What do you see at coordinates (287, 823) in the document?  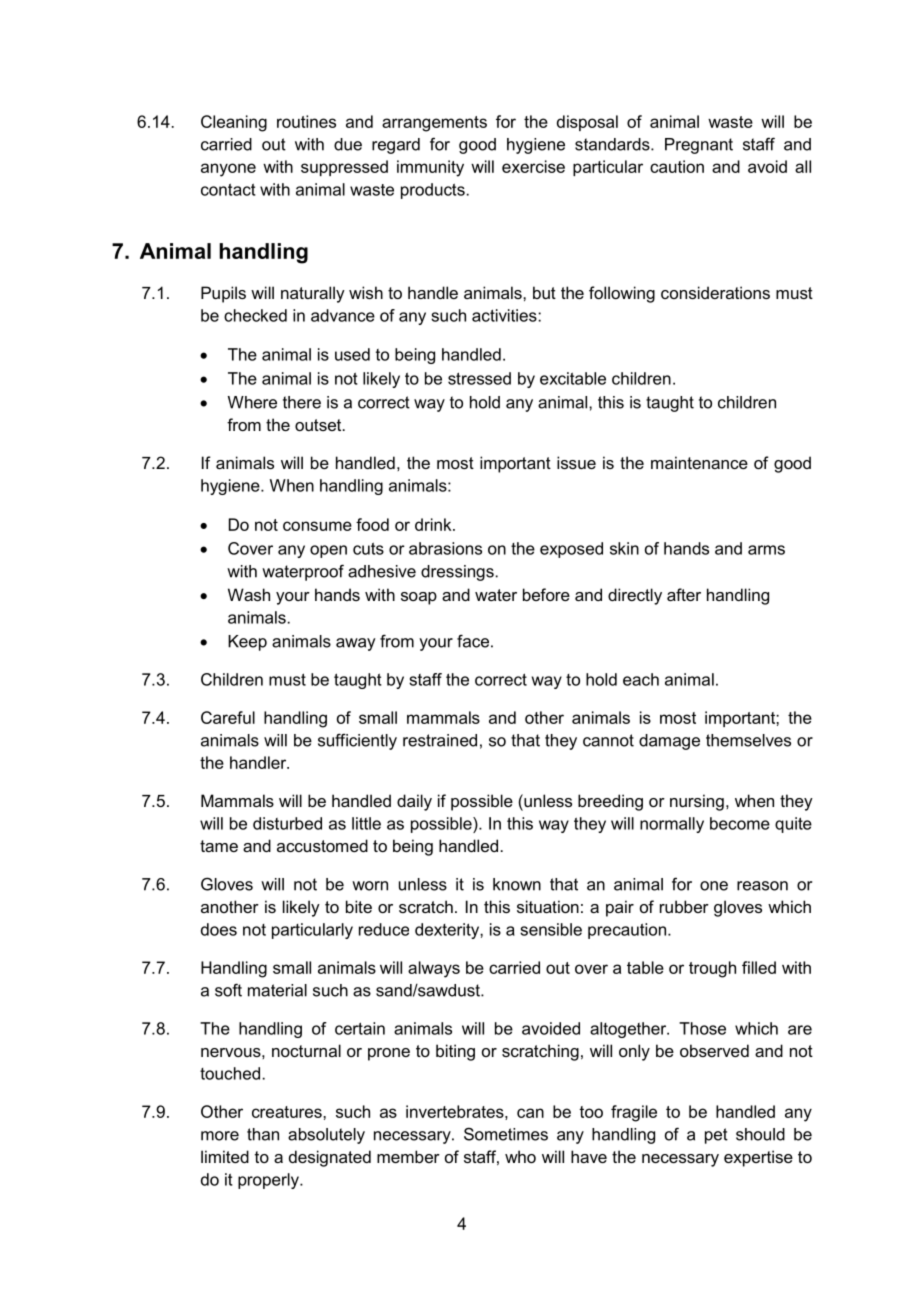 I see `disturbed` at bounding box center [287, 823].
